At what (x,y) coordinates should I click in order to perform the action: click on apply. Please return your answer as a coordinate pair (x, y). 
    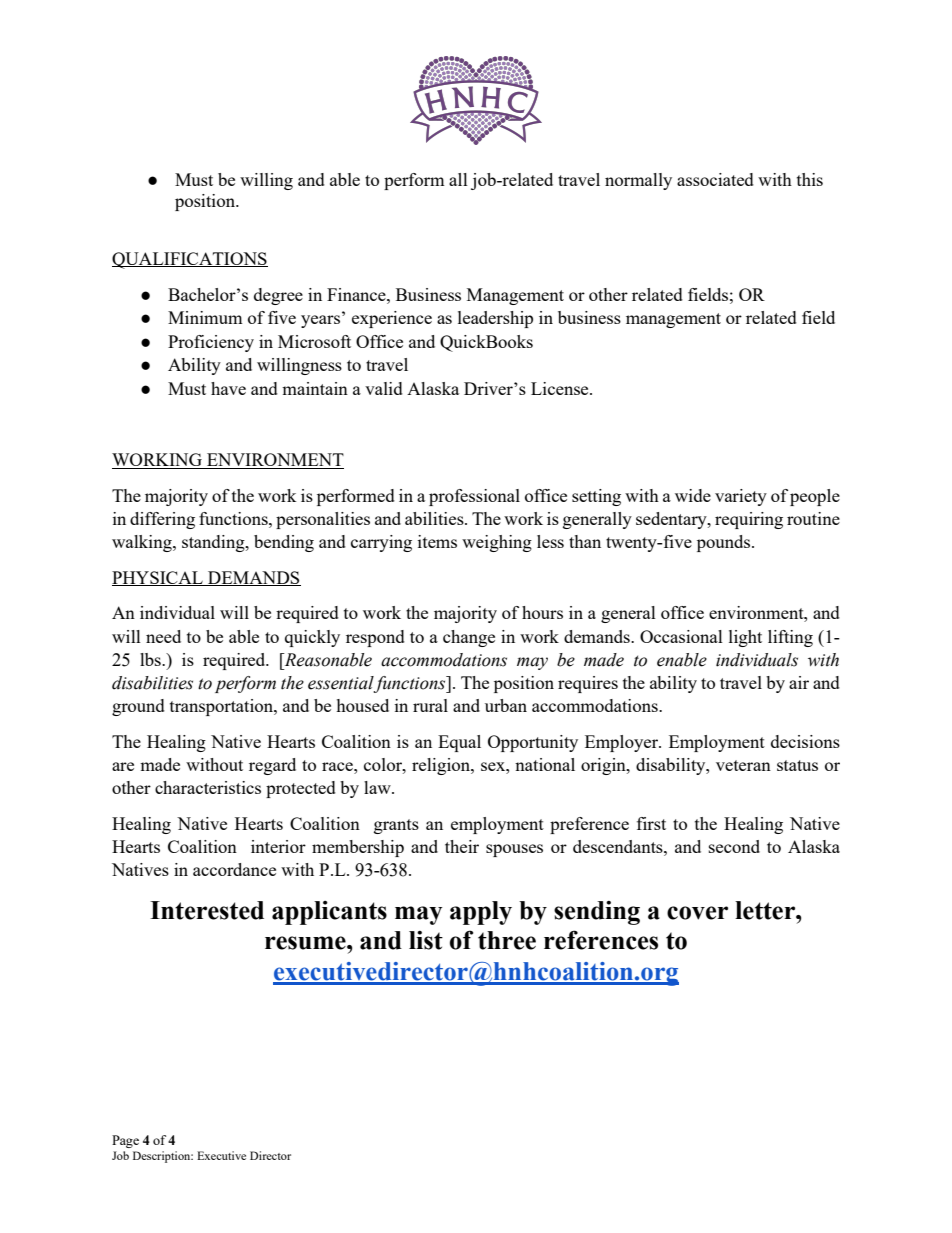
    Looking at the image, I should click on (481, 913).
